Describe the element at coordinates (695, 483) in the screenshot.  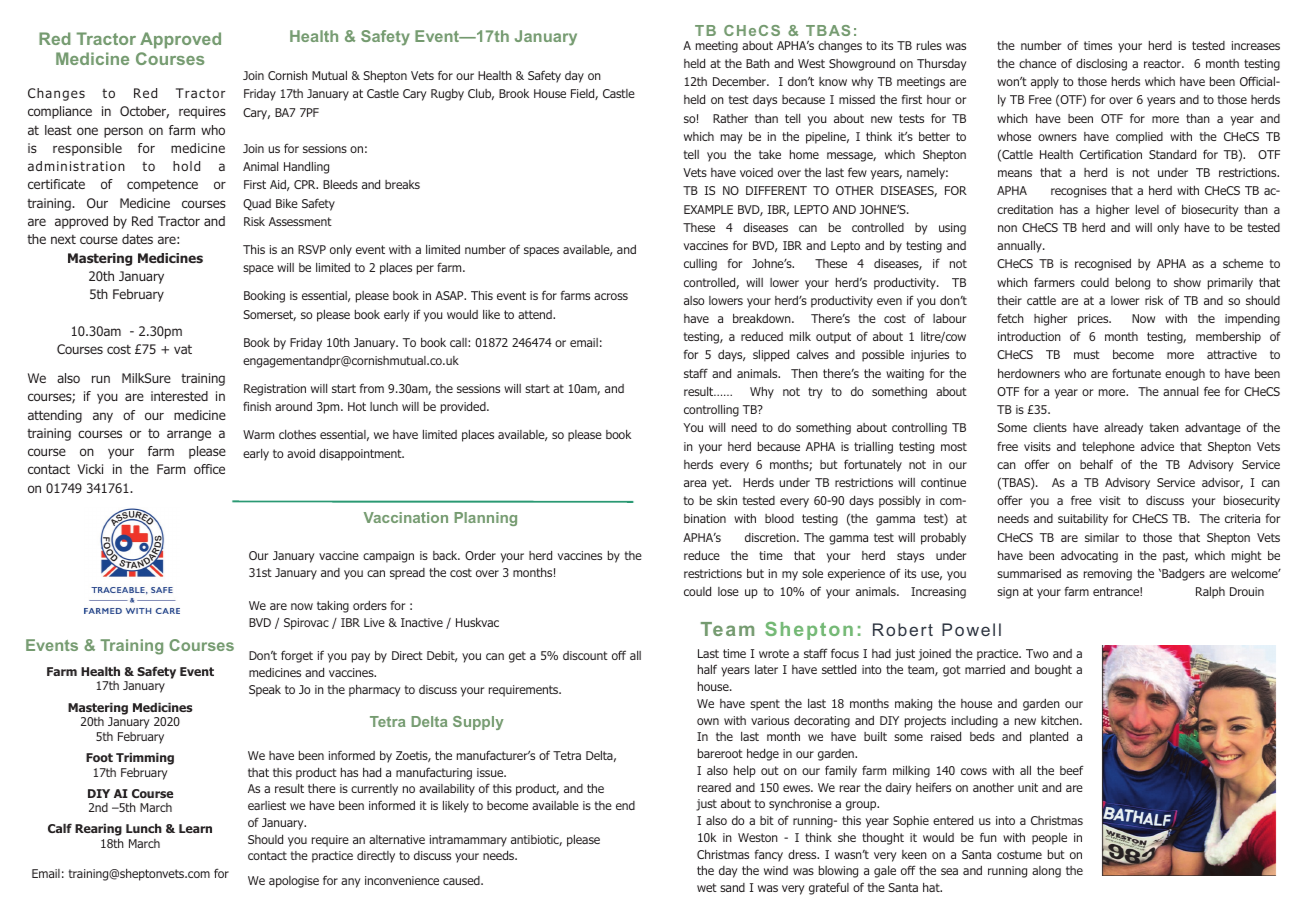
I see `area` at that location.
